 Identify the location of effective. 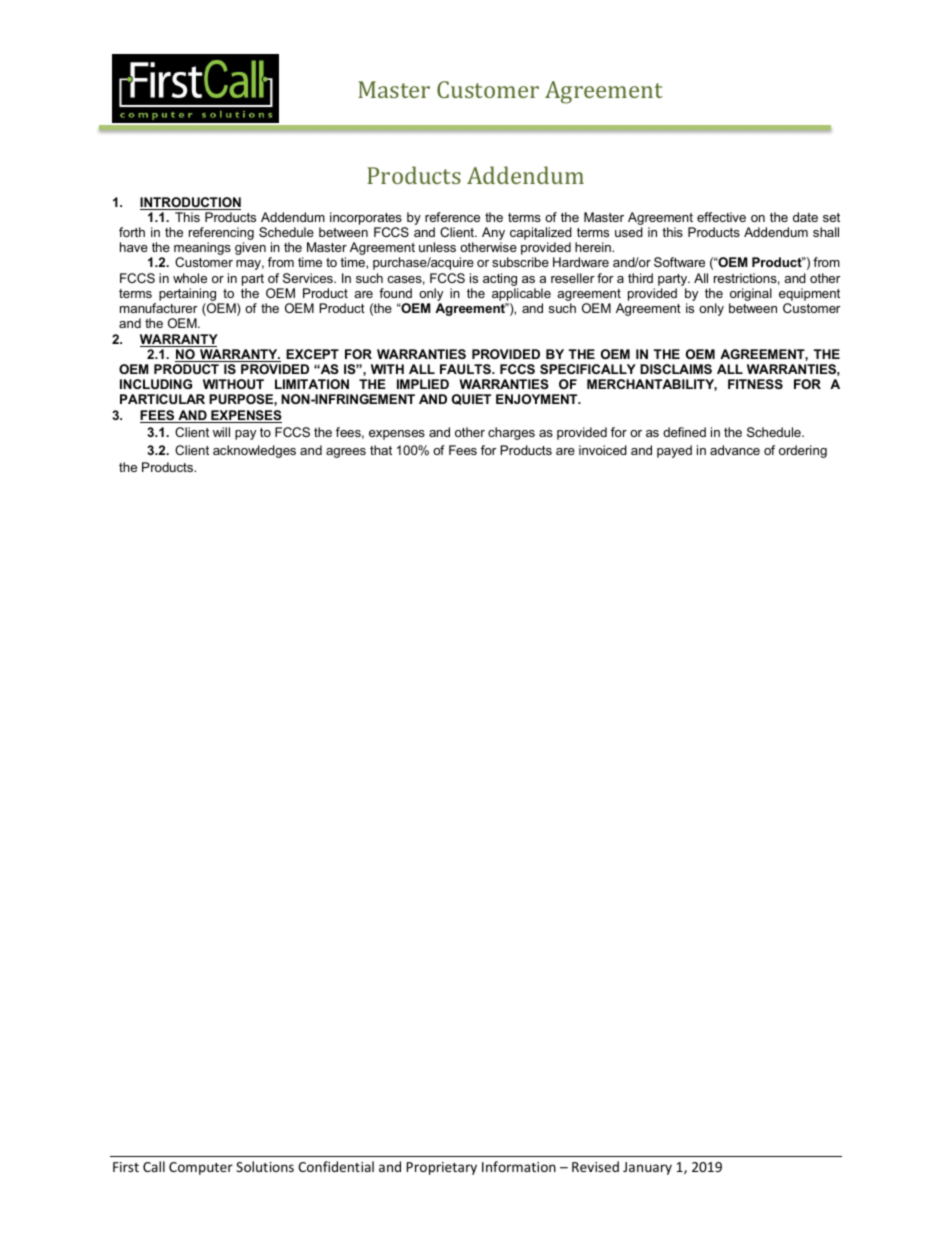
(721, 217).
